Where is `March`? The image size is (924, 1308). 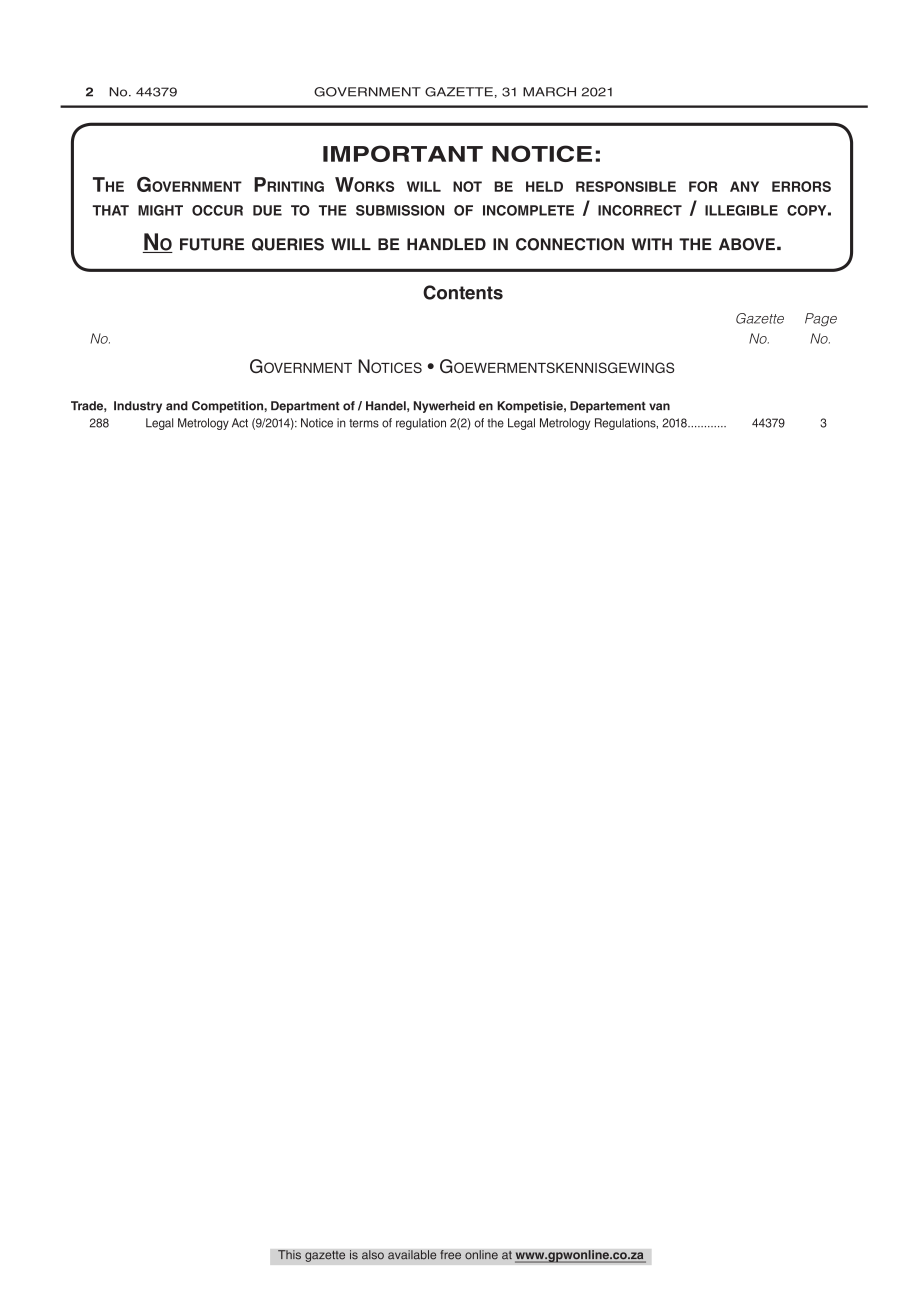
March is located at coordinates (549, 92).
